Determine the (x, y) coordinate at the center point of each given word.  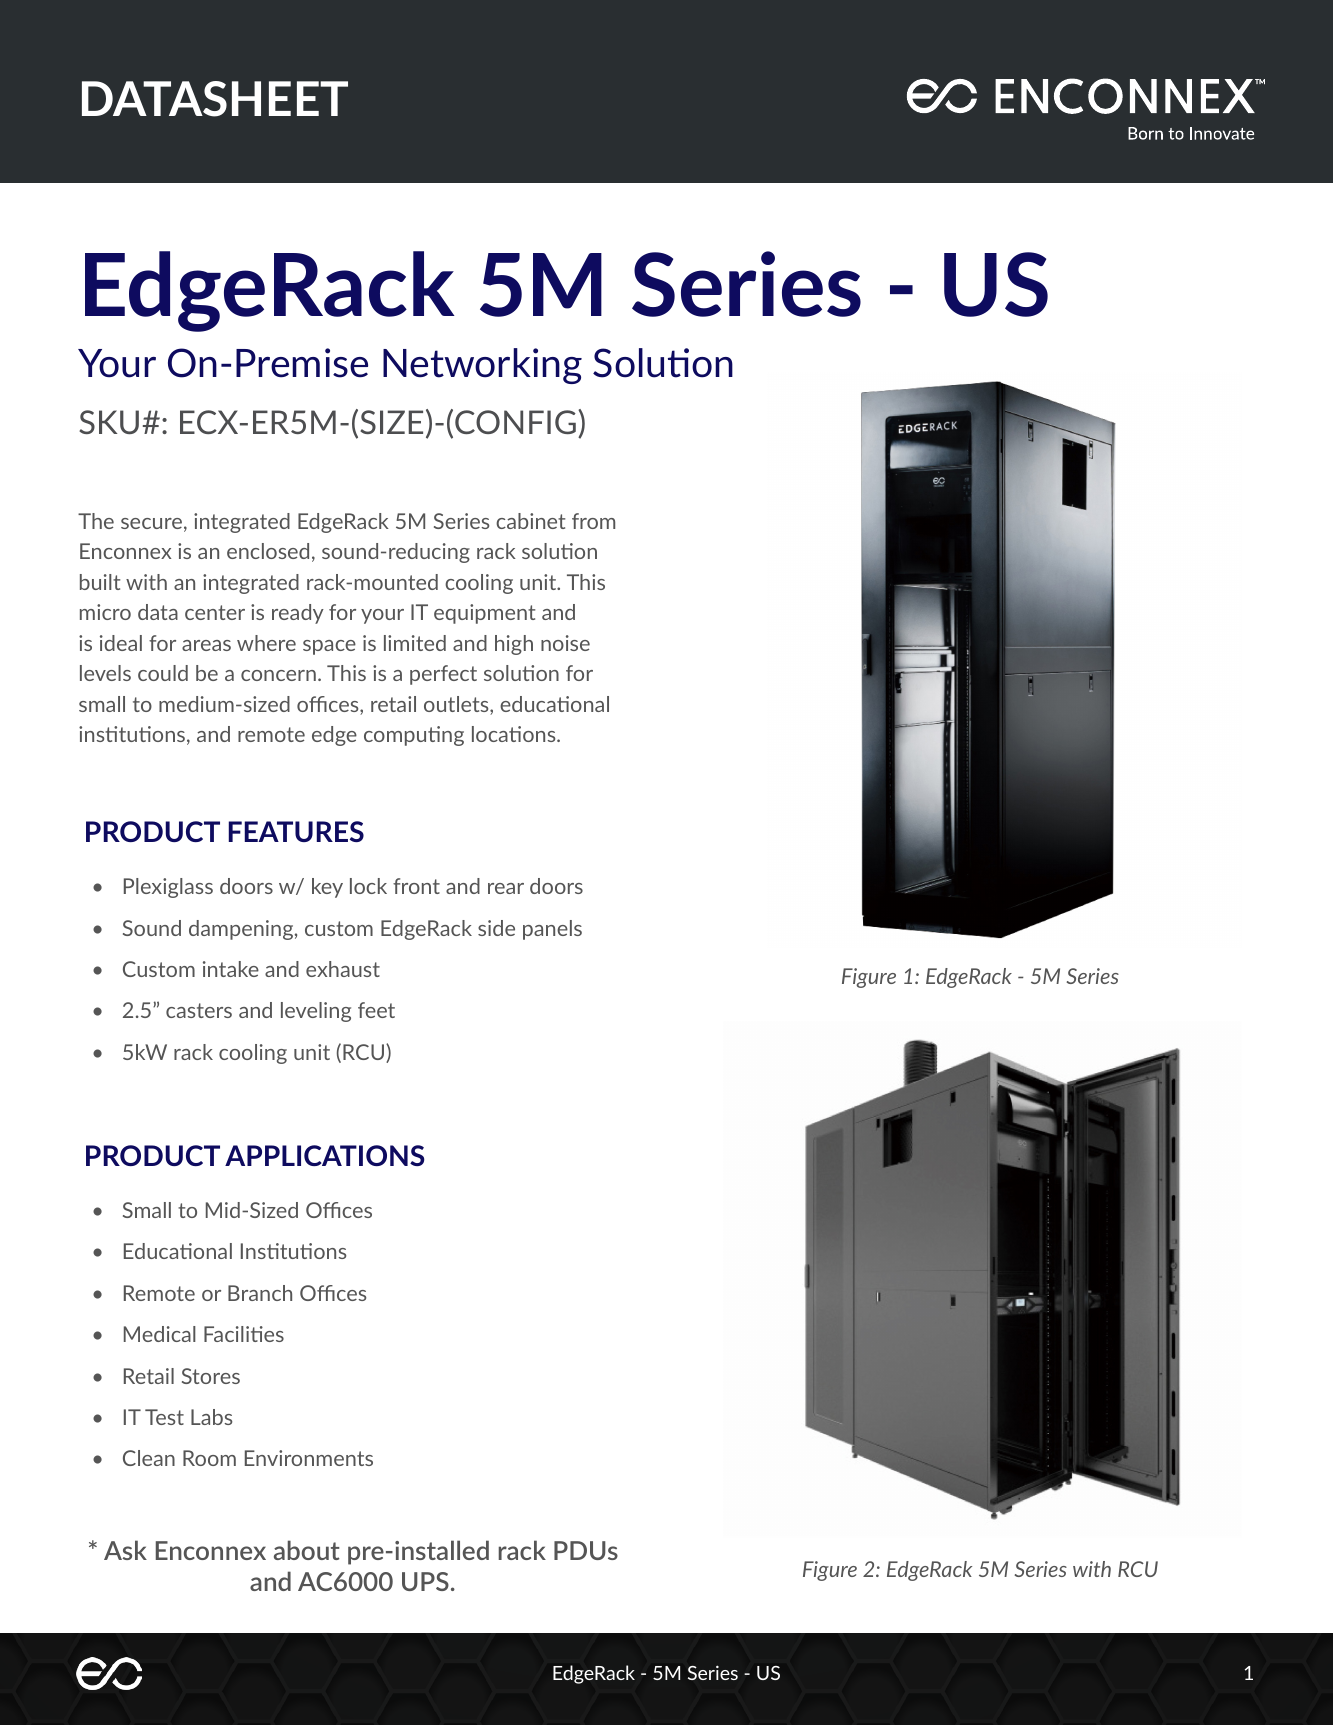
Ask (125, 1550)
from (593, 521)
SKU (109, 422)
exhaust (343, 969)
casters (199, 1010)
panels (552, 930)
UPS (425, 1581)
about (307, 1550)
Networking (482, 366)
